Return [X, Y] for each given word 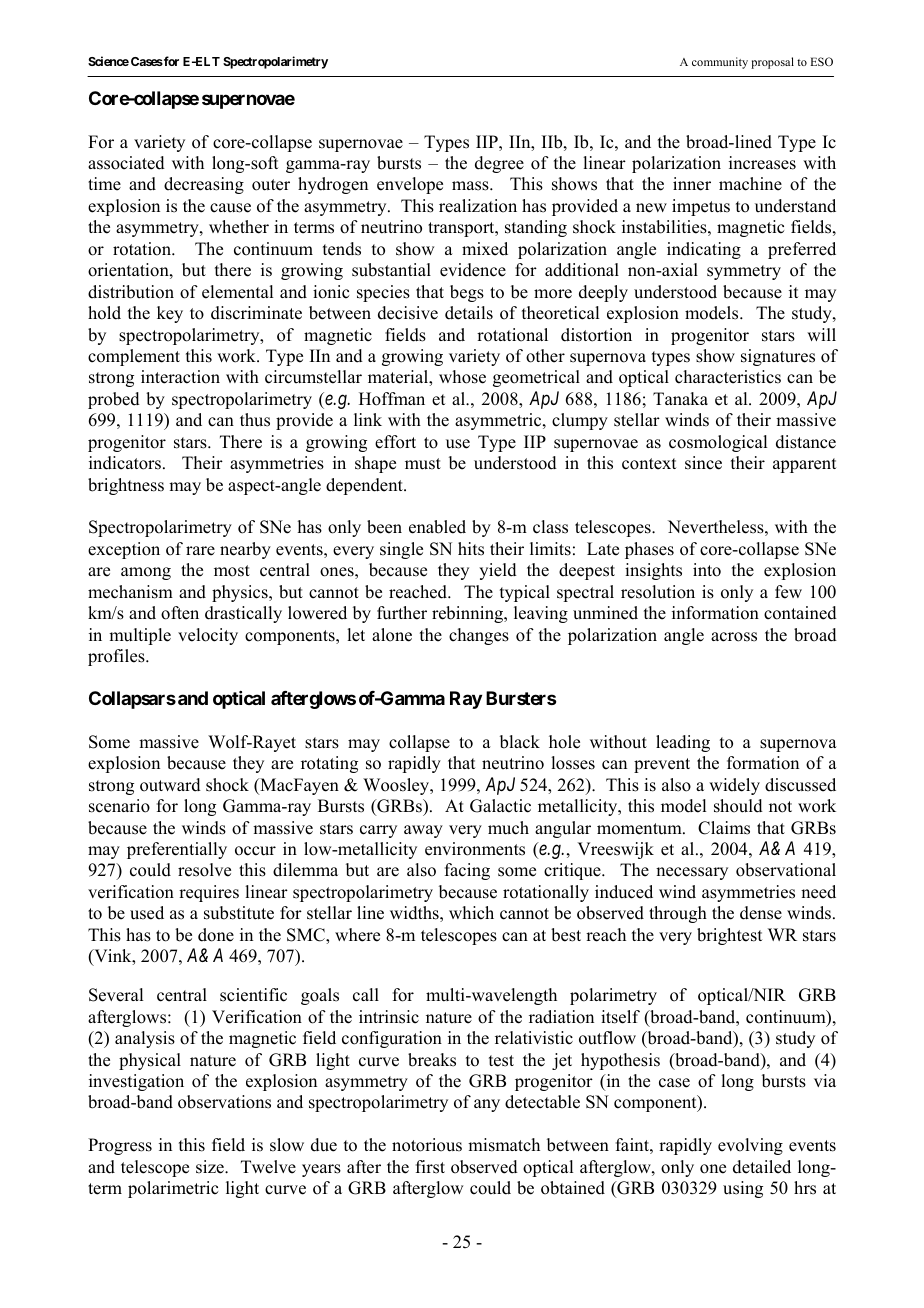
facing [467, 871]
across [734, 637]
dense [761, 913]
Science [108, 61]
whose [462, 377]
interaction [180, 377]
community [720, 63]
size [211, 1167]
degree [499, 164]
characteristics [728, 377]
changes [479, 636]
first [430, 1167]
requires [209, 893]
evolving [750, 1146]
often [180, 613]
